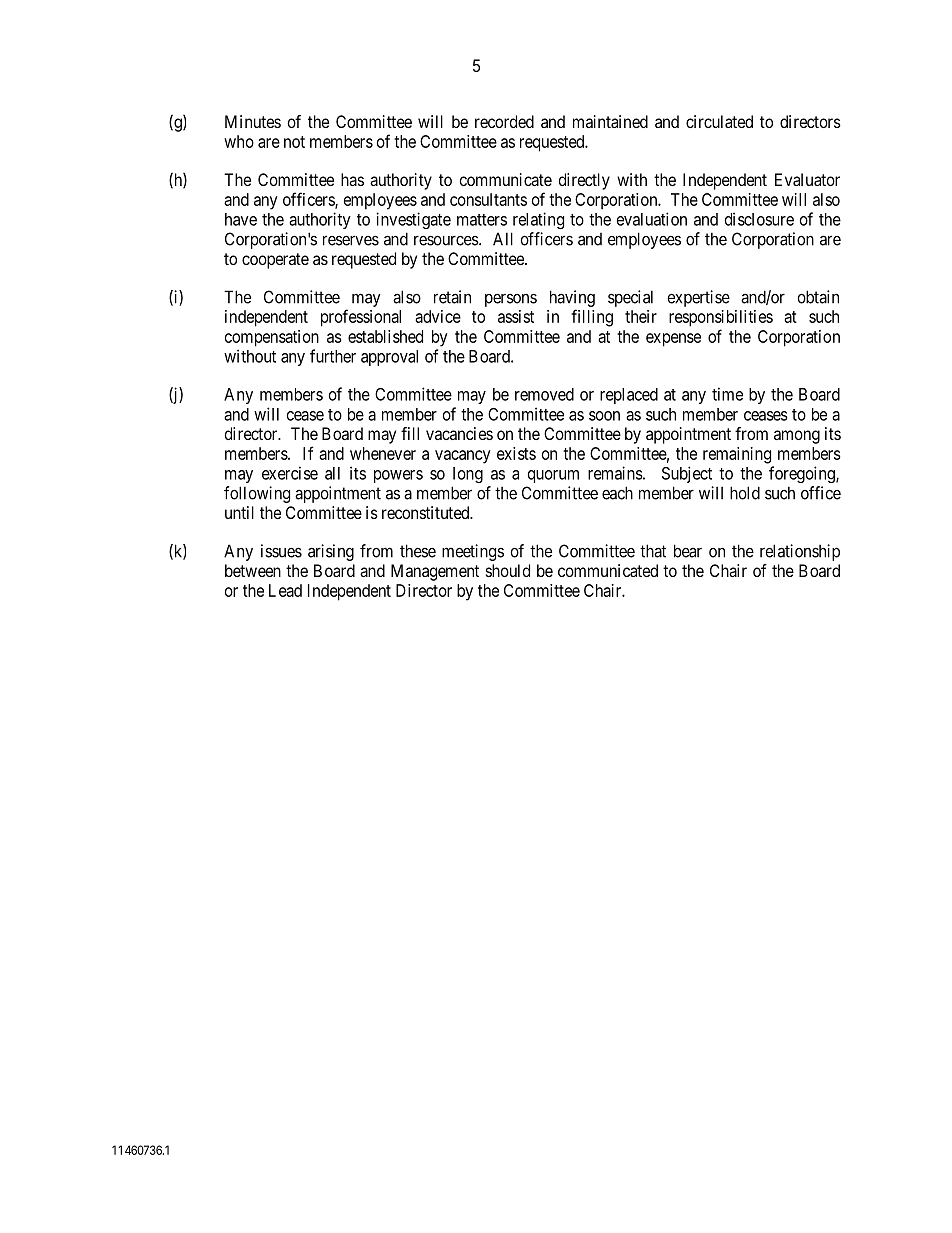  I want to click on circulated, so click(719, 121).
